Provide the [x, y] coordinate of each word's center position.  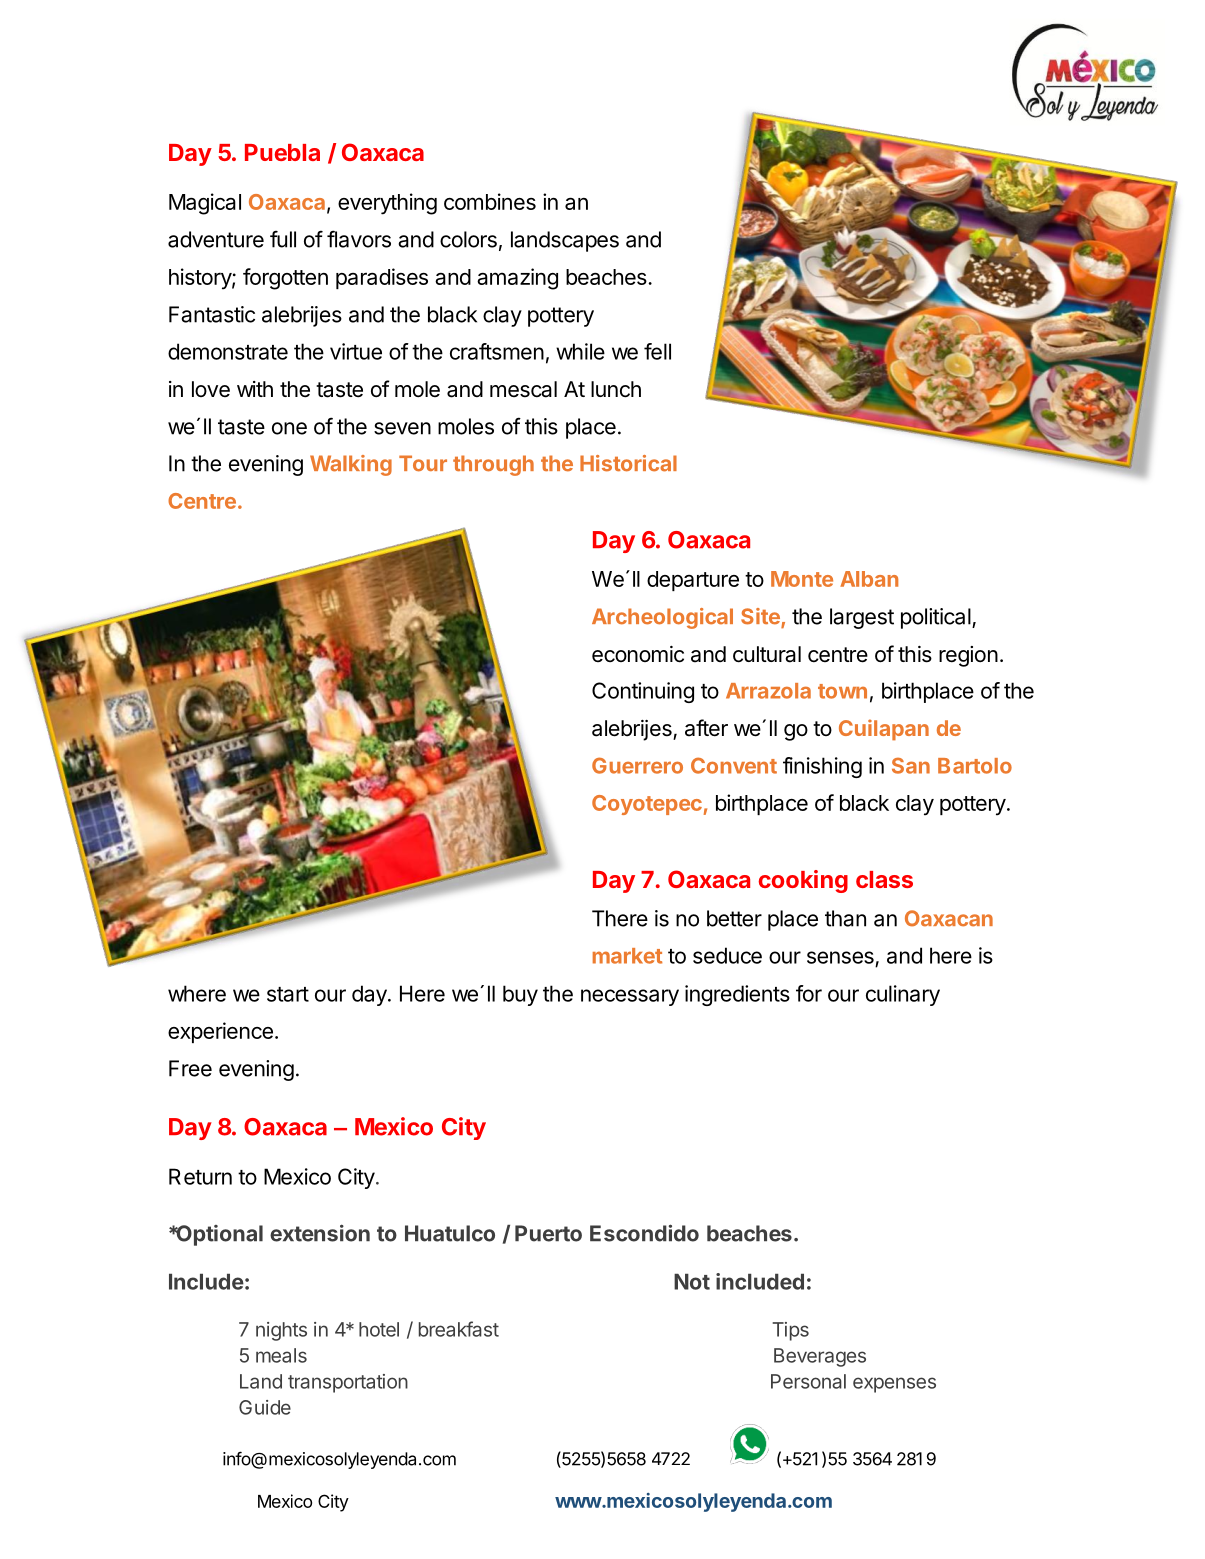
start [288, 994]
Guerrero [637, 765]
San [911, 766]
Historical [628, 463]
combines [490, 201]
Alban [869, 579]
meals [281, 1355]
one [289, 428]
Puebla [282, 152]
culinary [903, 995]
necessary [630, 997]
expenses [894, 1385]
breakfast [459, 1329]
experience [220, 1032]
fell [657, 351]
